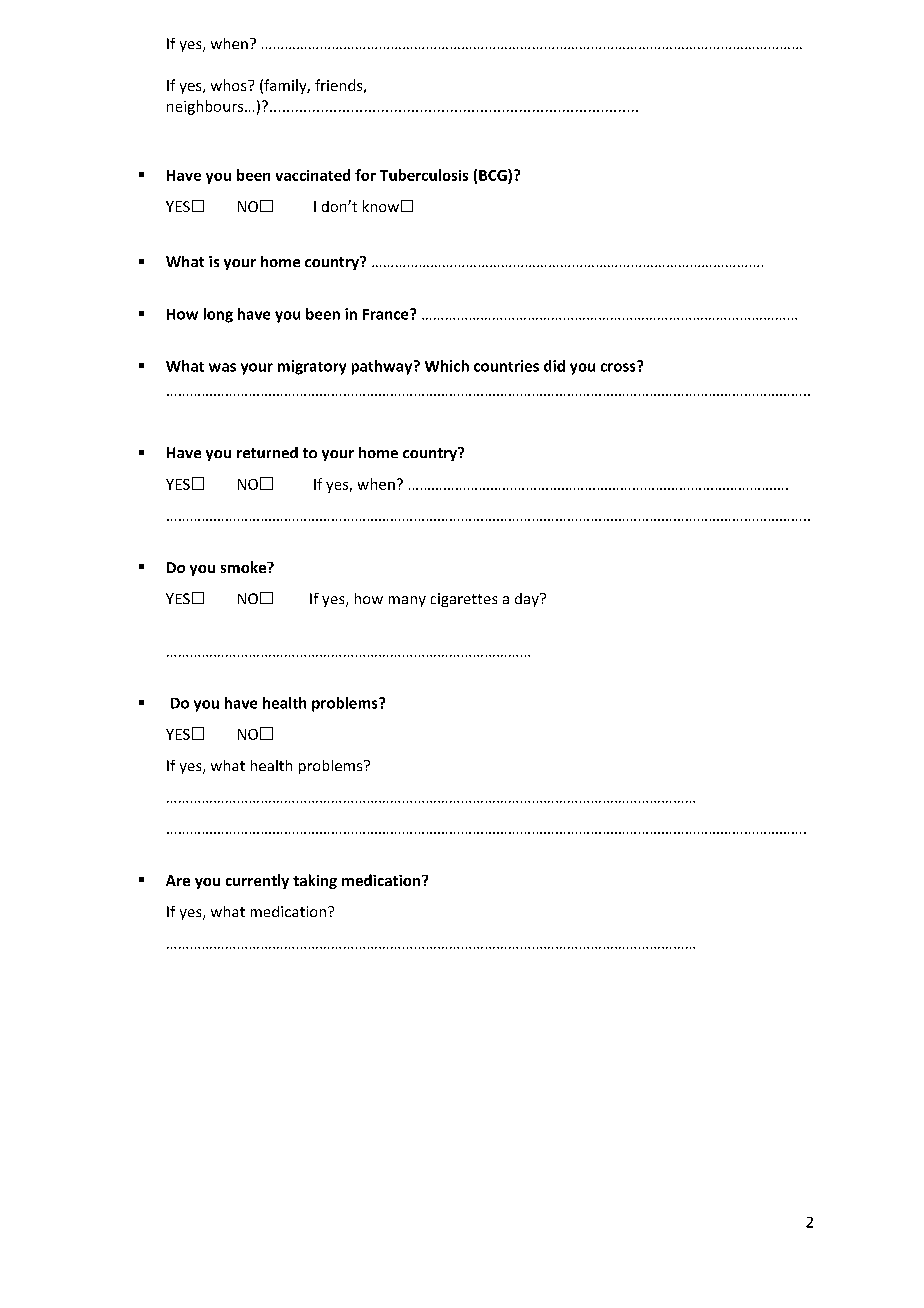 The image size is (924, 1308). What do you see at coordinates (267, 452) in the screenshot?
I see `returned` at bounding box center [267, 452].
